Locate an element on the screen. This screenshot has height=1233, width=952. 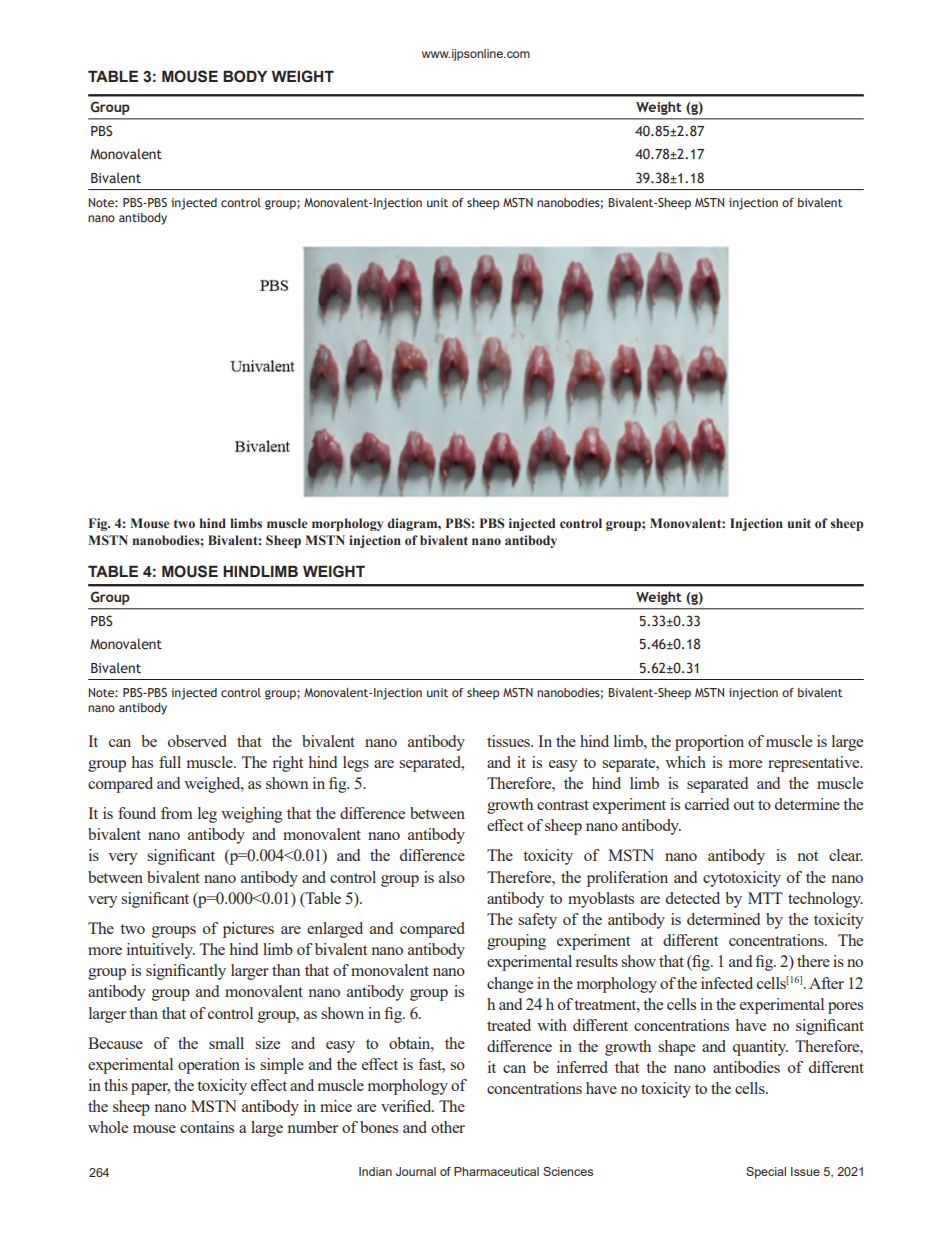
legs is located at coordinates (356, 764).
